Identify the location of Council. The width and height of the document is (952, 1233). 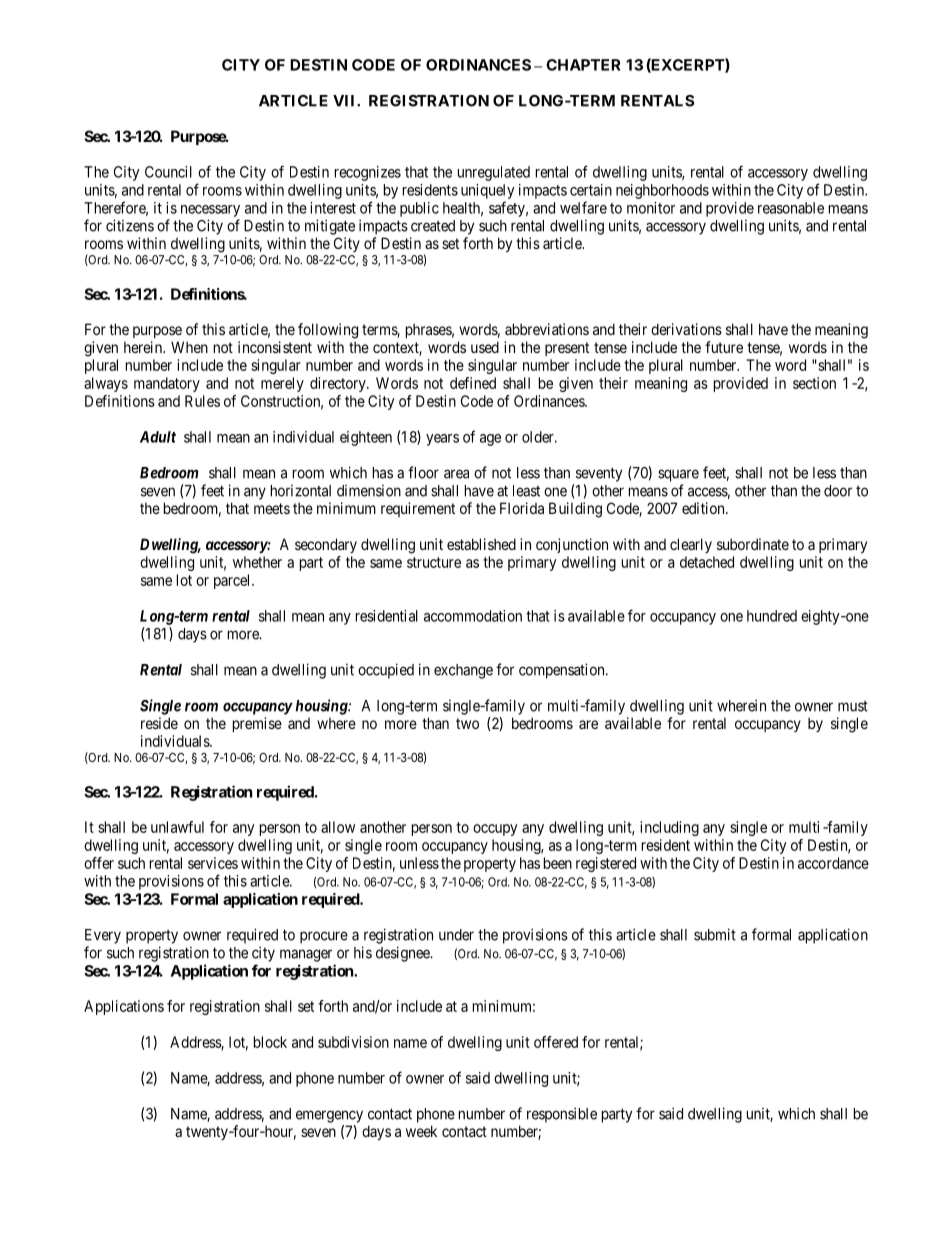
(168, 172).
